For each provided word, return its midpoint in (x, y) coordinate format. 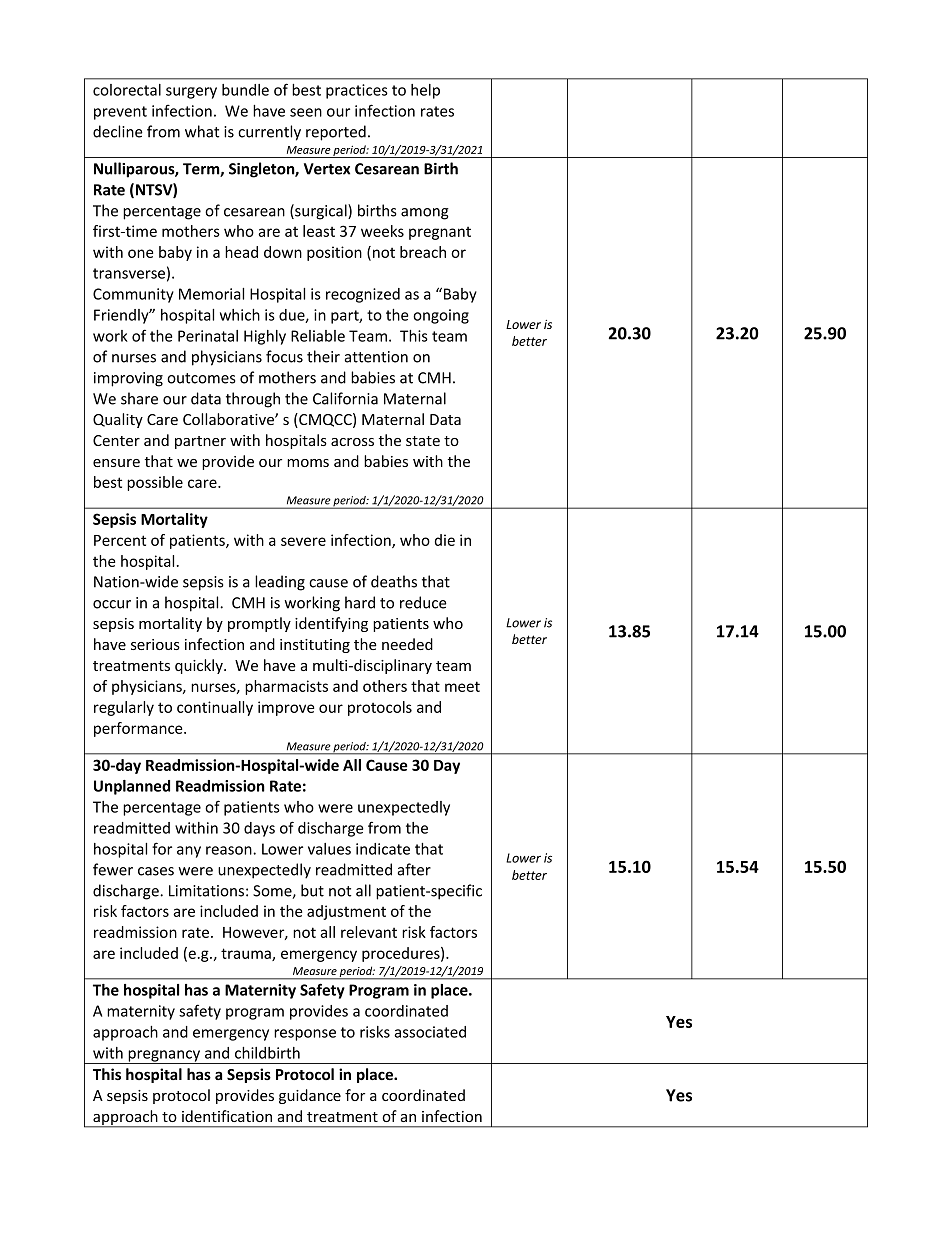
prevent (120, 113)
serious (155, 644)
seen (306, 112)
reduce (423, 602)
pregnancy (165, 1057)
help (425, 91)
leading (280, 583)
